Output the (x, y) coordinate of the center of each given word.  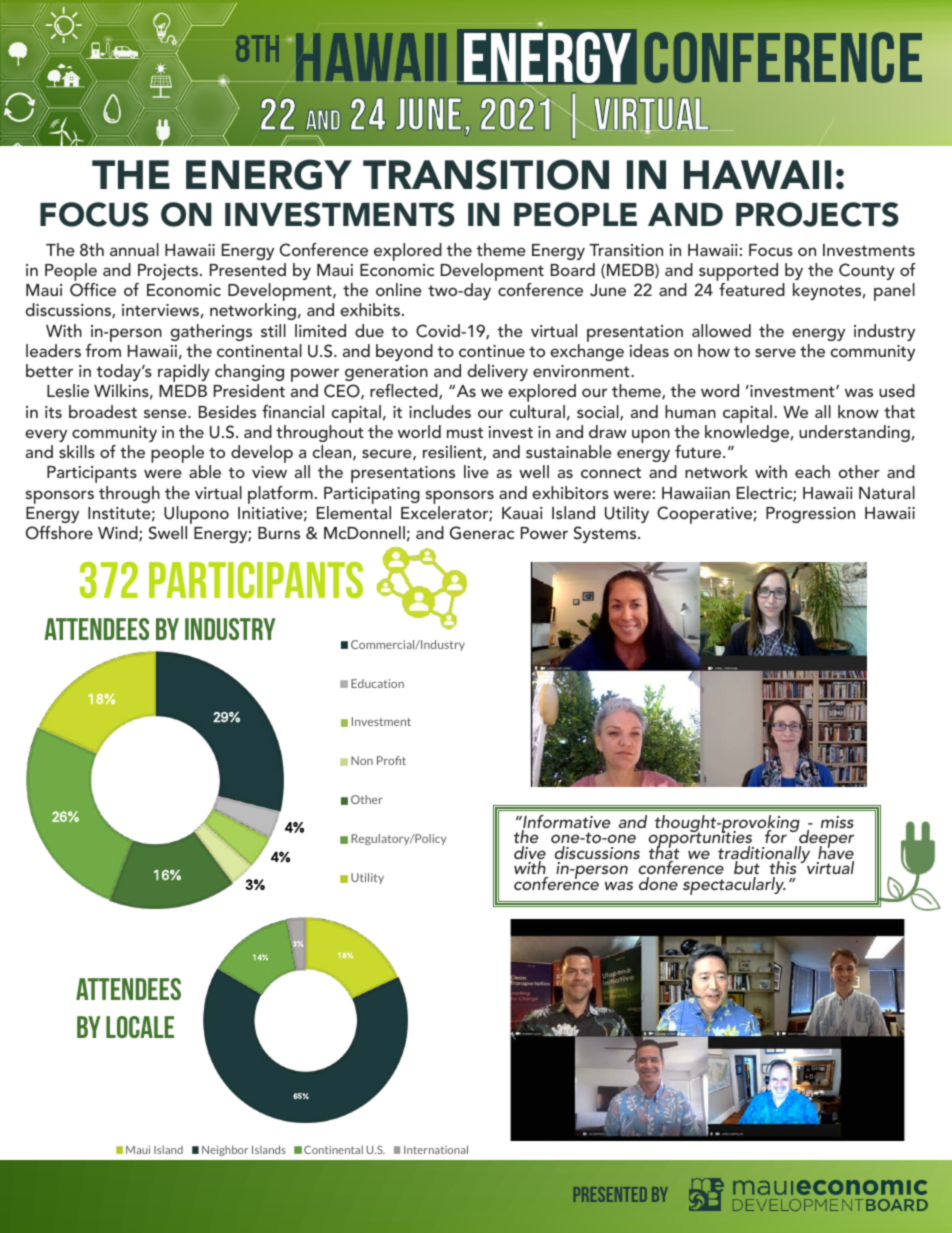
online (399, 289)
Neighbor (225, 1150)
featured (752, 289)
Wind (119, 533)
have (836, 853)
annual (134, 249)
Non (362, 760)
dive (530, 854)
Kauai (522, 513)
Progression (810, 515)
